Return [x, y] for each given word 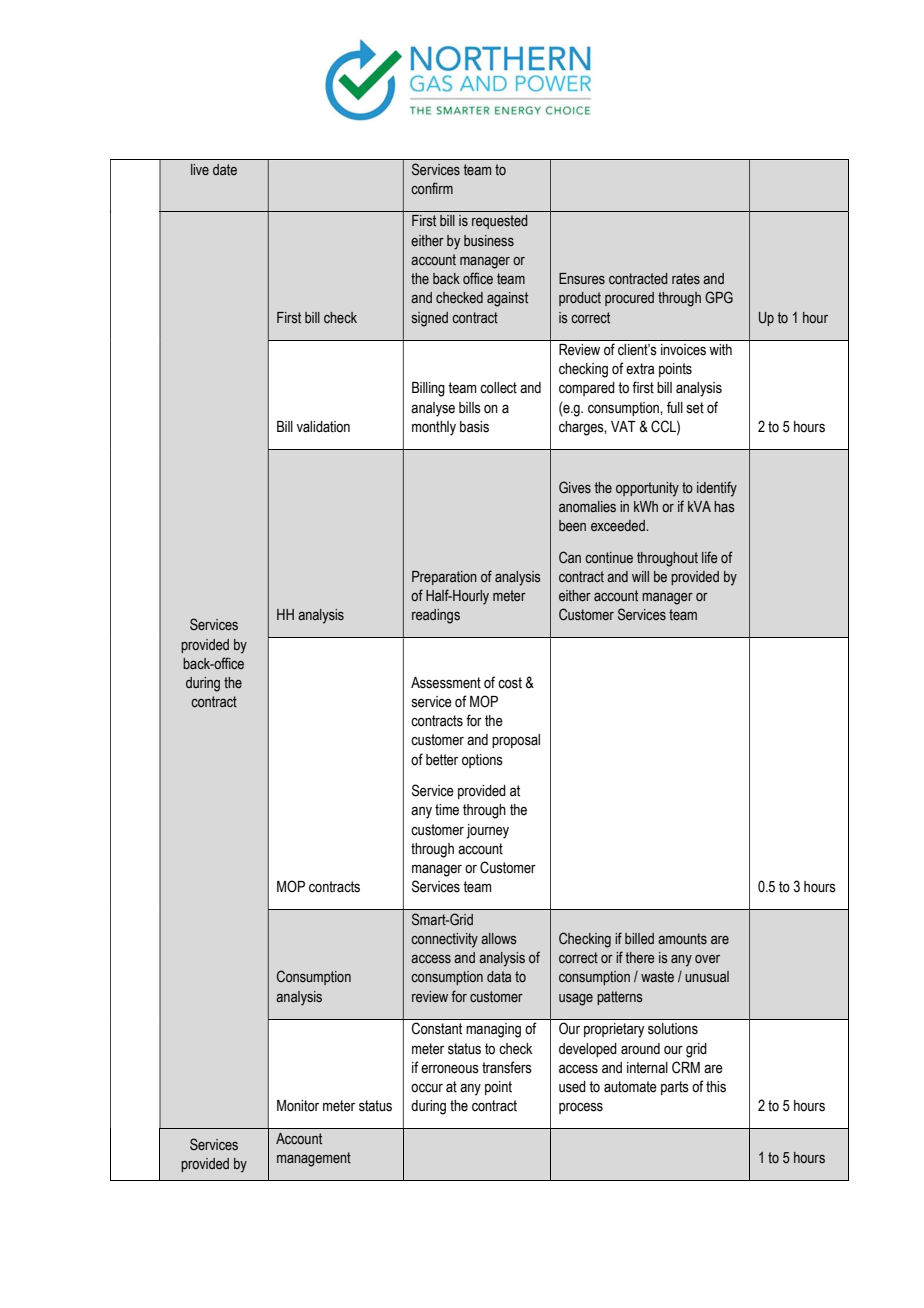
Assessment [446, 683]
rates [686, 279]
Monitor [298, 1106]
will [640, 576]
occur [427, 1088]
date [225, 170]
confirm [432, 188]
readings [436, 616]
